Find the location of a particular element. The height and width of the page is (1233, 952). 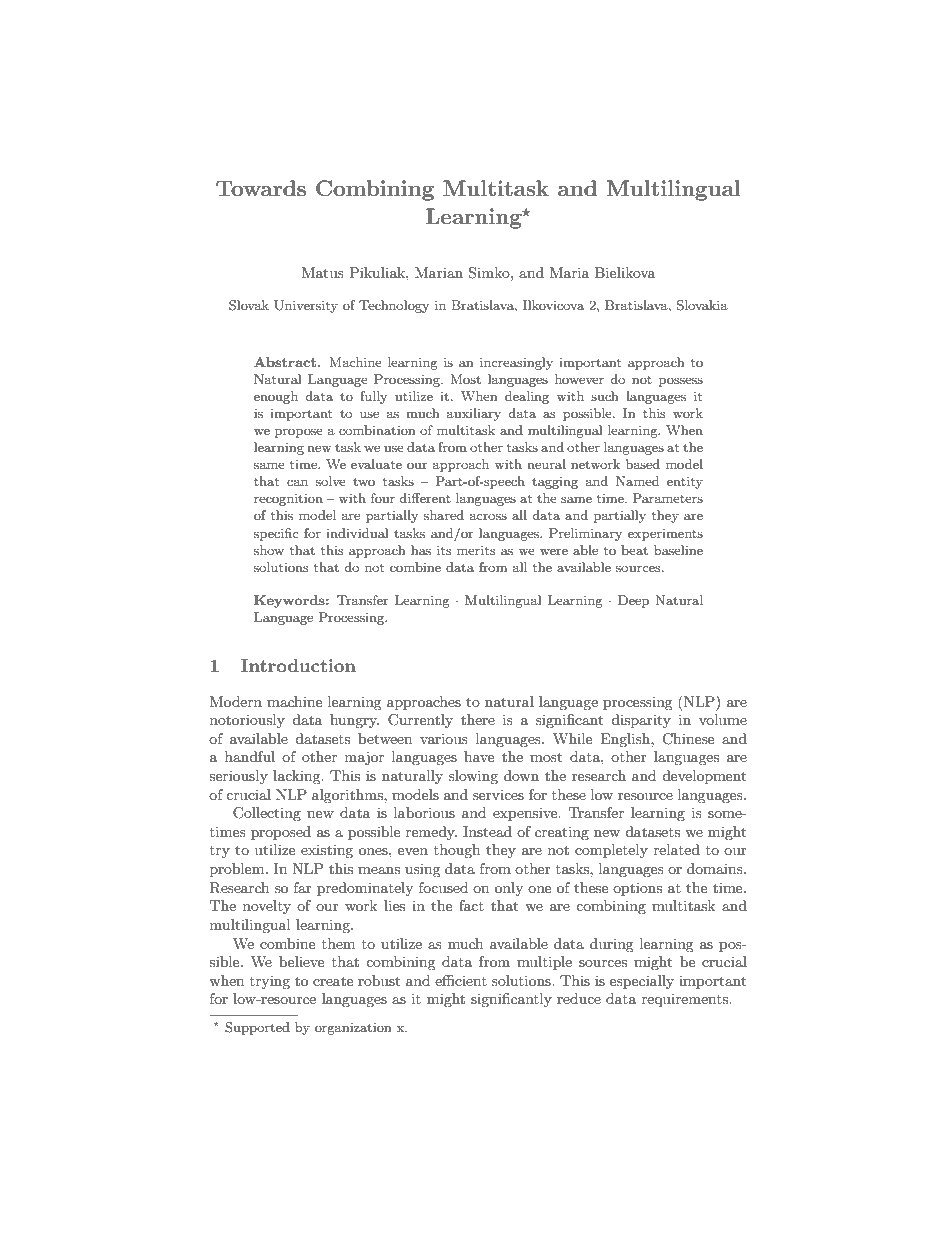

possess is located at coordinates (681, 382).
